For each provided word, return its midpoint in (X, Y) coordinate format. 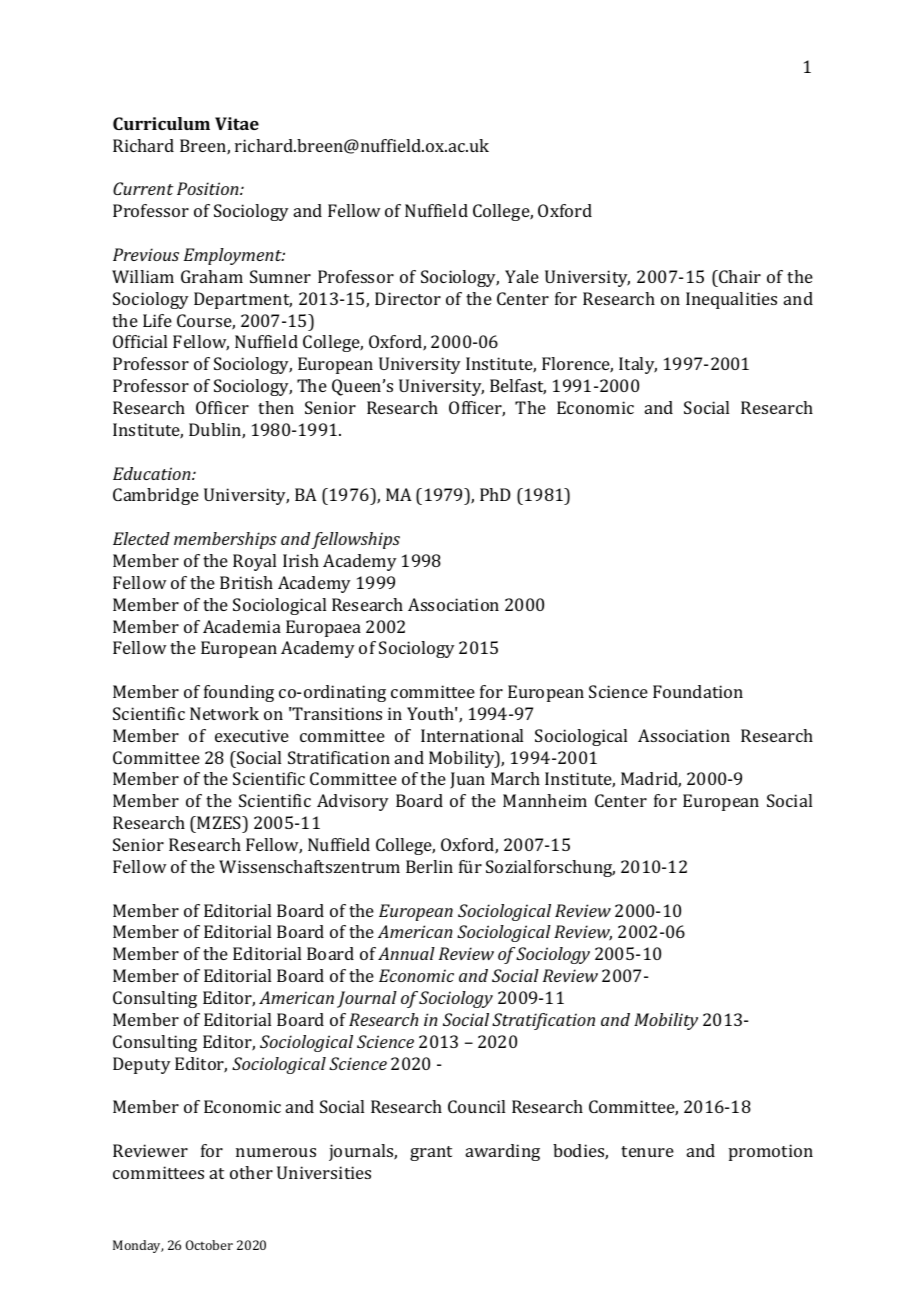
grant (431, 1153)
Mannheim (545, 800)
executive (252, 735)
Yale (522, 276)
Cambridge (156, 496)
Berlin (429, 866)
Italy (638, 365)
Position (209, 188)
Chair (739, 276)
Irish (301, 560)
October (209, 1245)
